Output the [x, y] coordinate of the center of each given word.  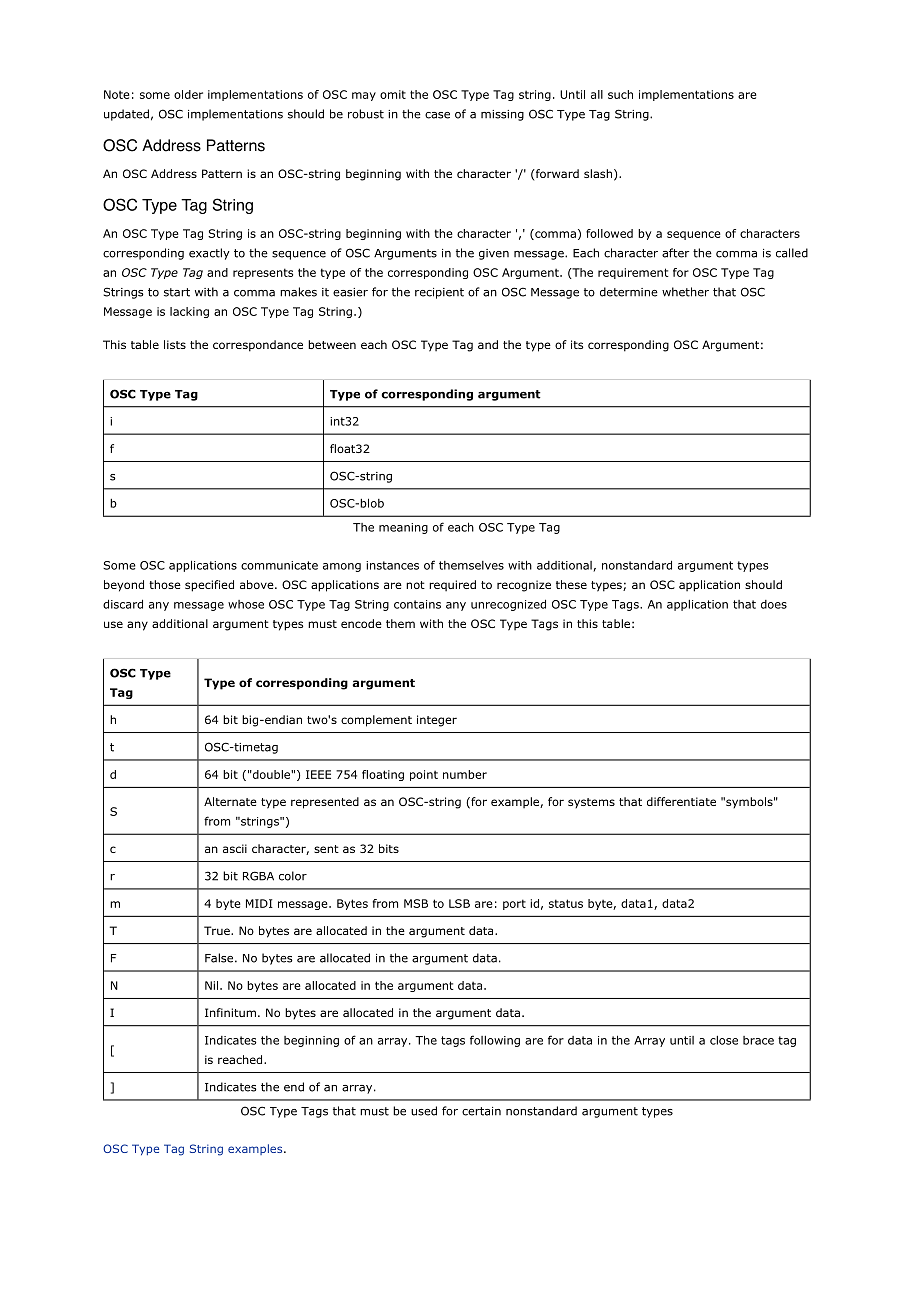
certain [481, 1111]
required [452, 585]
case [437, 115]
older [188, 94]
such [620, 94]
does [774, 604]
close [724, 1040]
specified [209, 586]
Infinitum [230, 1012]
